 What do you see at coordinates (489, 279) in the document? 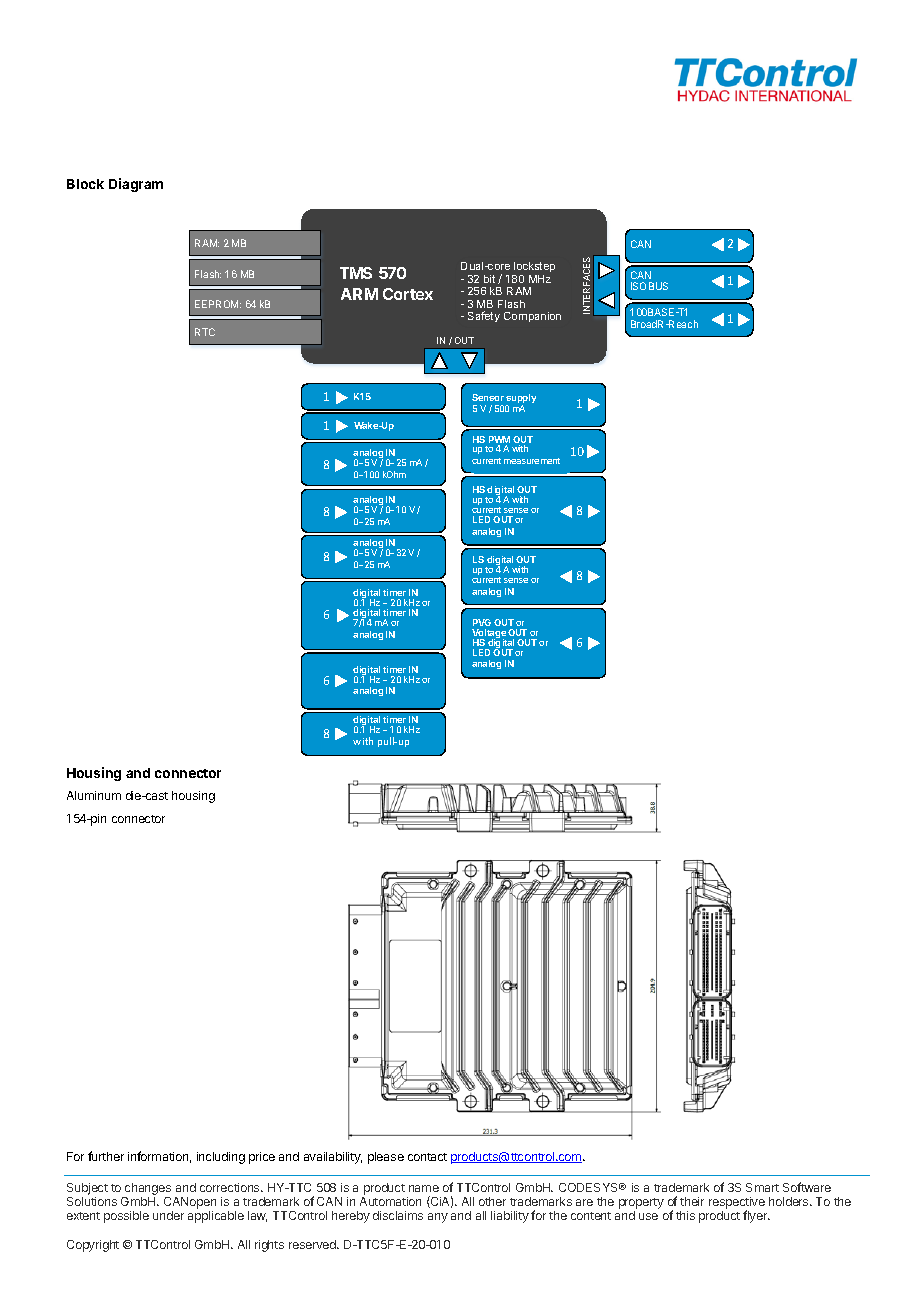
I see `bit` at bounding box center [489, 279].
